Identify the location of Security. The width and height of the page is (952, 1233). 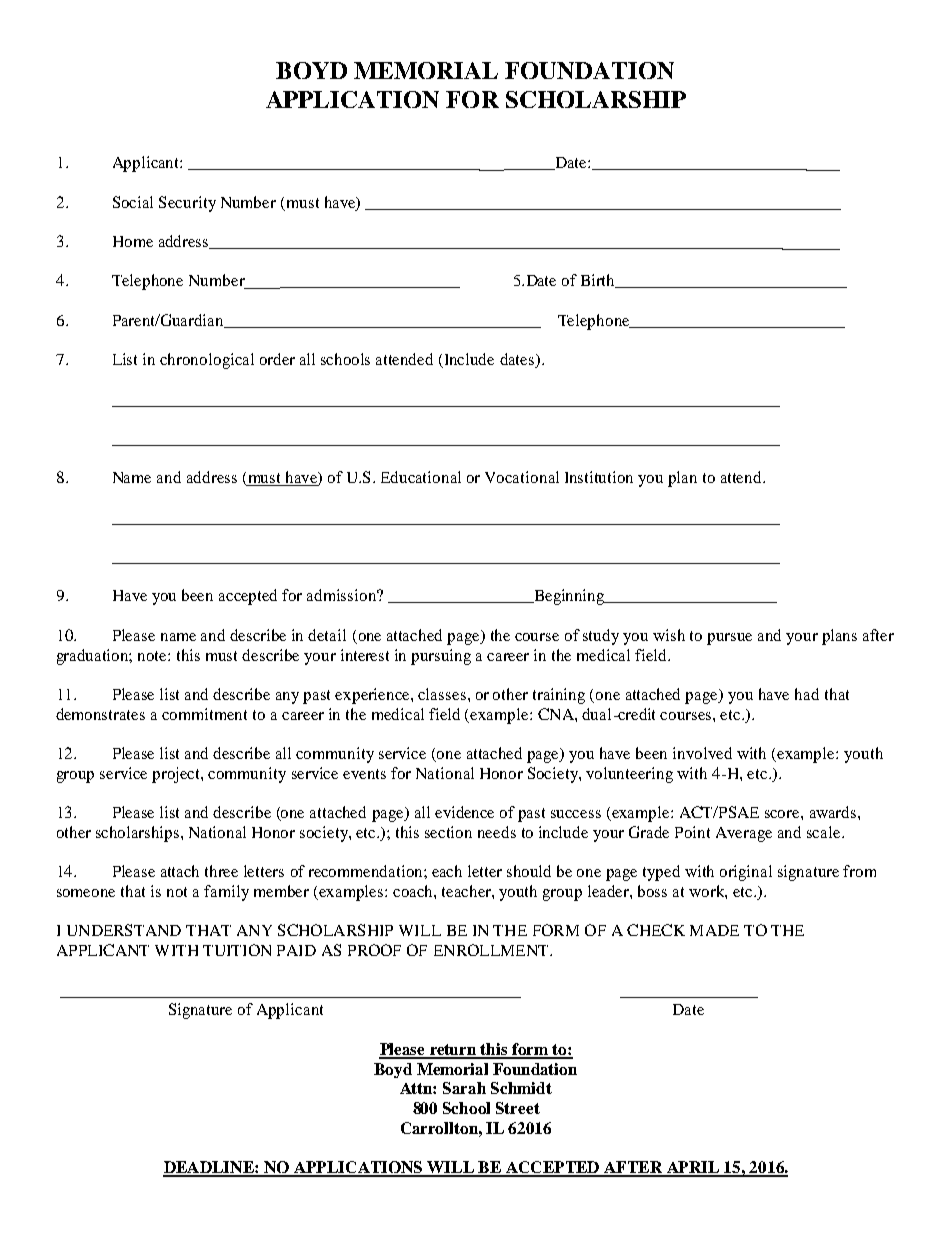
(187, 204).
